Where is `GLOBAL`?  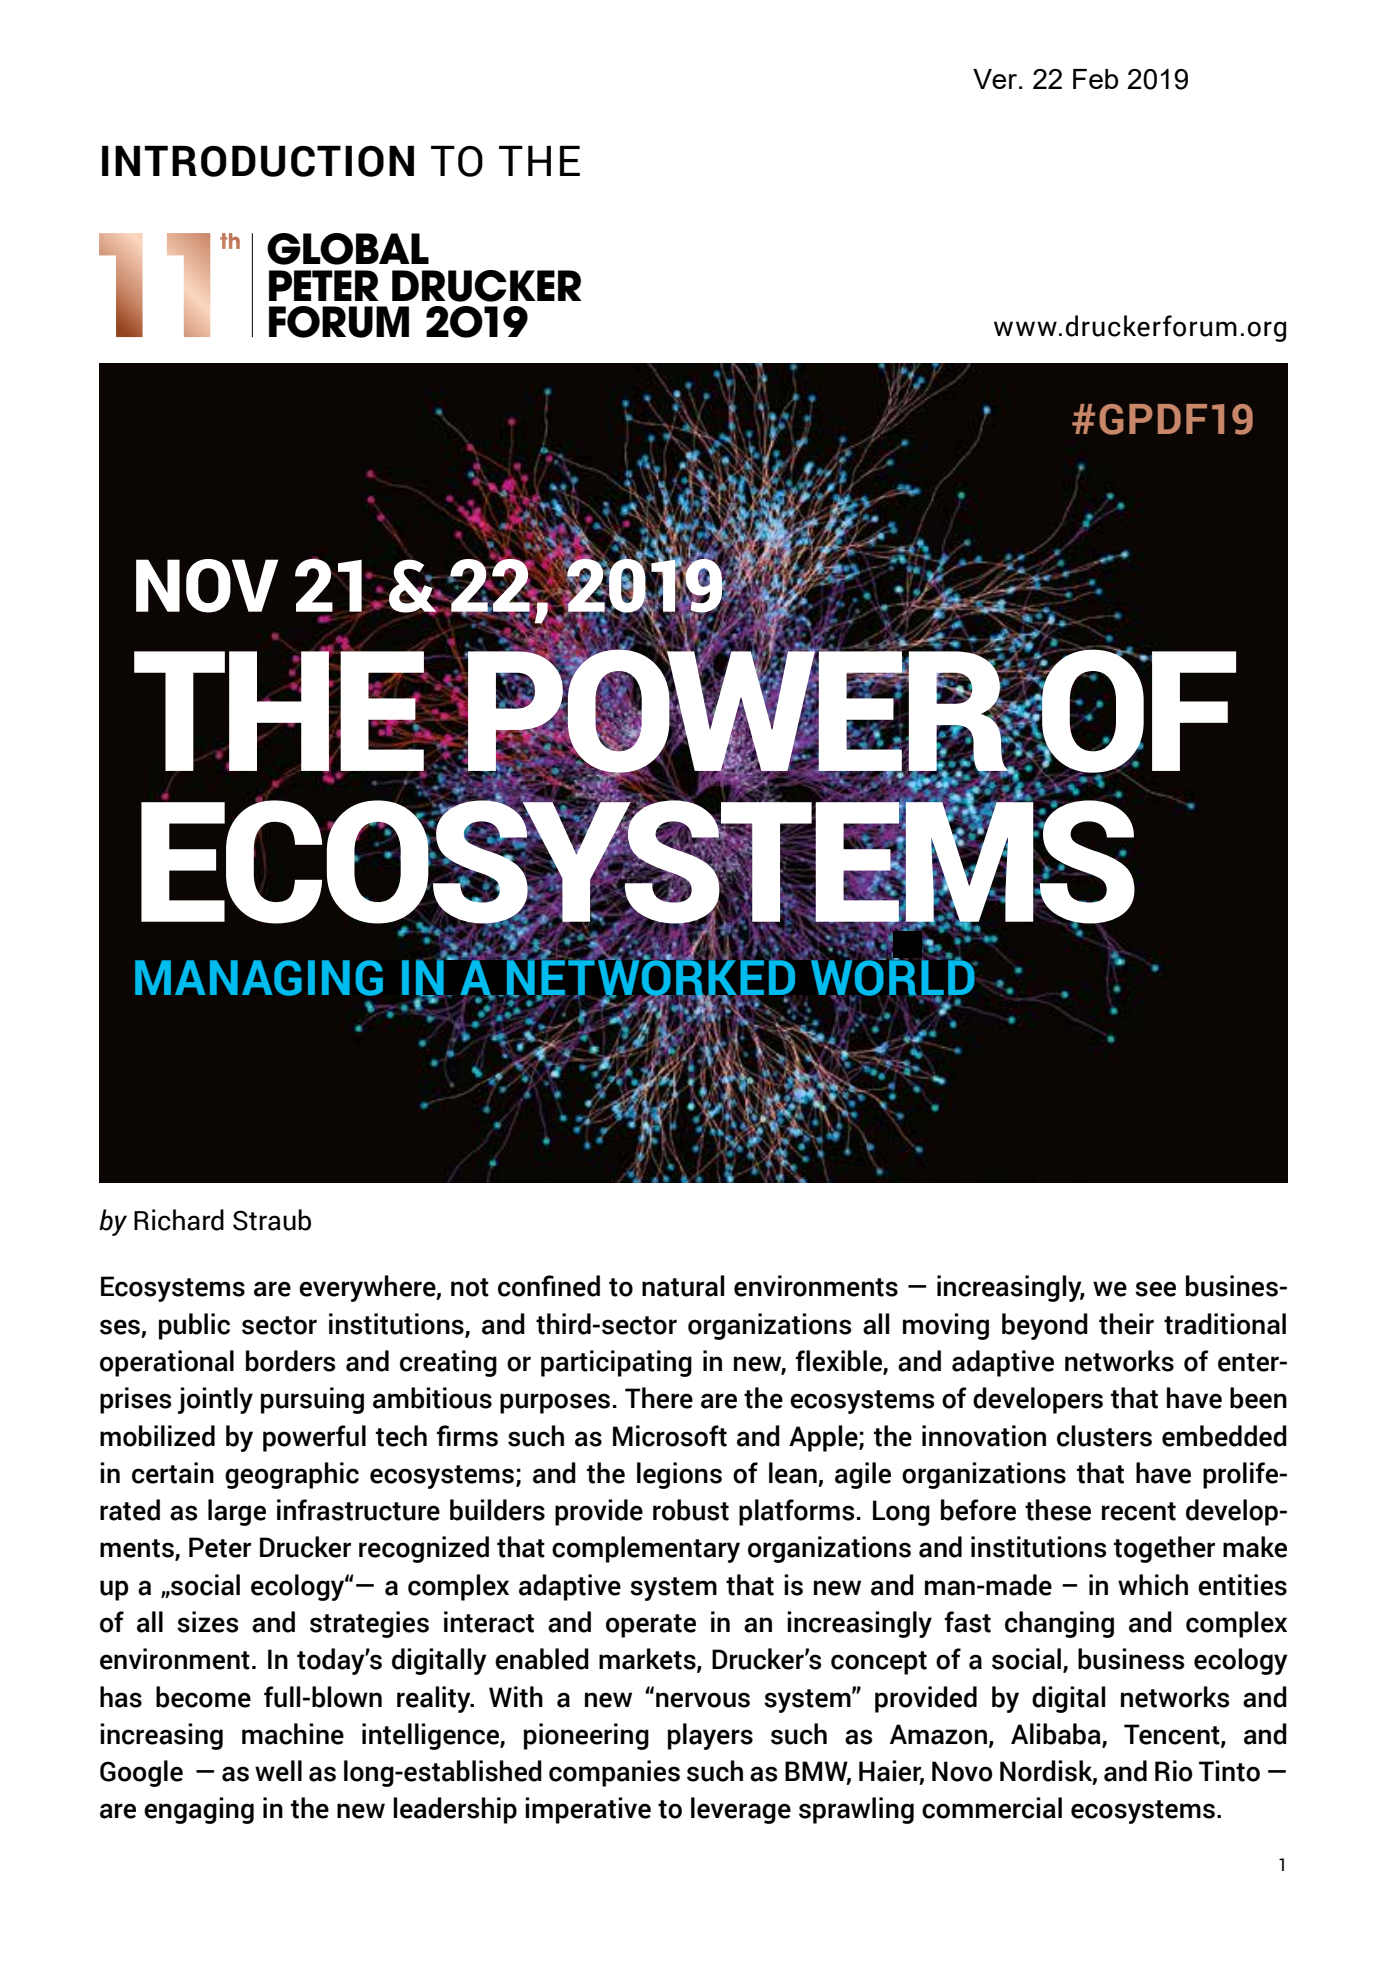 GLOBAL is located at coordinates (348, 249).
